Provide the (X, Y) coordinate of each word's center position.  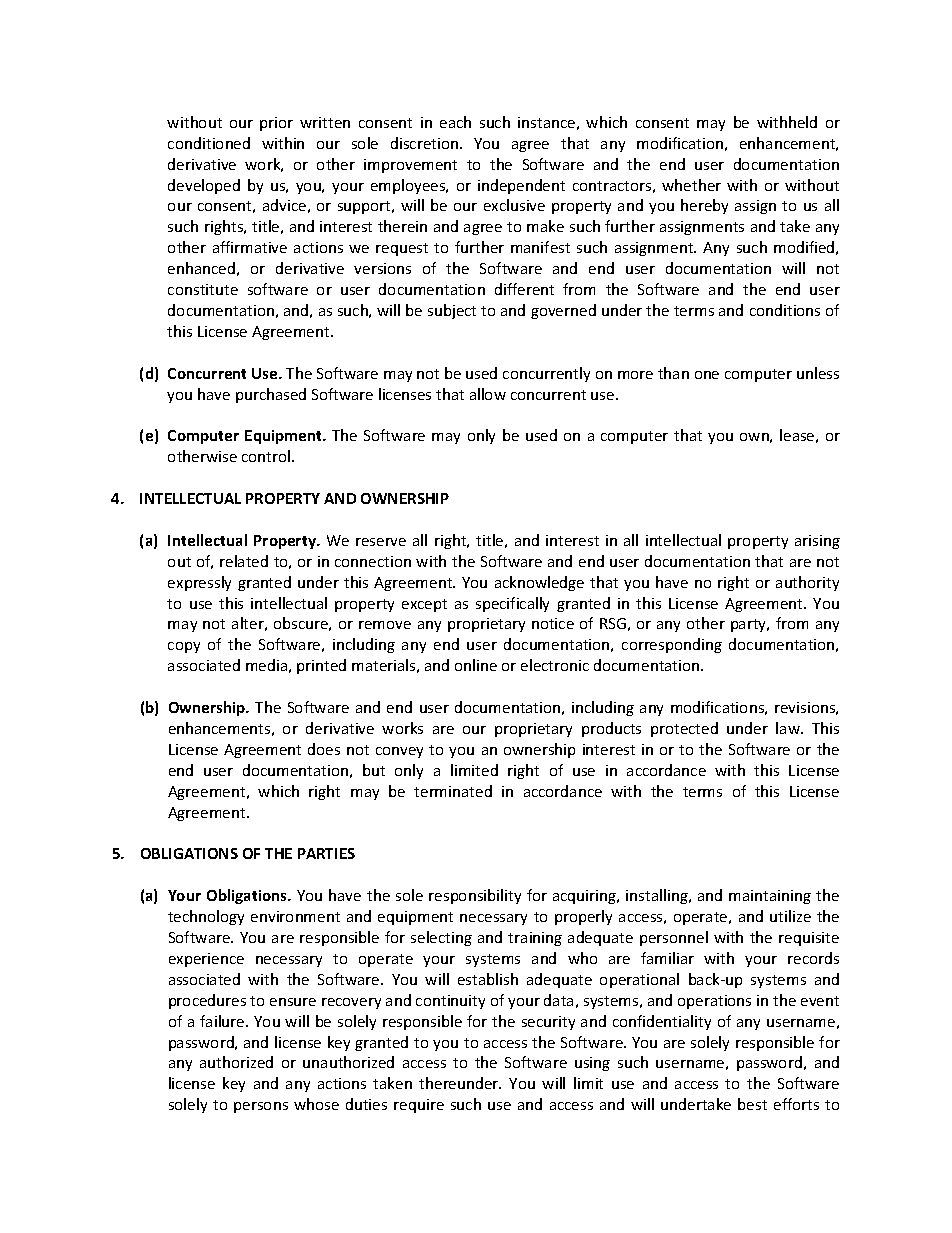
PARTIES (326, 853)
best (752, 1104)
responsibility (475, 896)
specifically (512, 604)
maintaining (770, 897)
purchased (271, 395)
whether (691, 185)
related (244, 561)
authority (807, 583)
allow (488, 394)
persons (261, 1107)
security (548, 1023)
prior (276, 124)
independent (521, 186)
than (673, 373)
